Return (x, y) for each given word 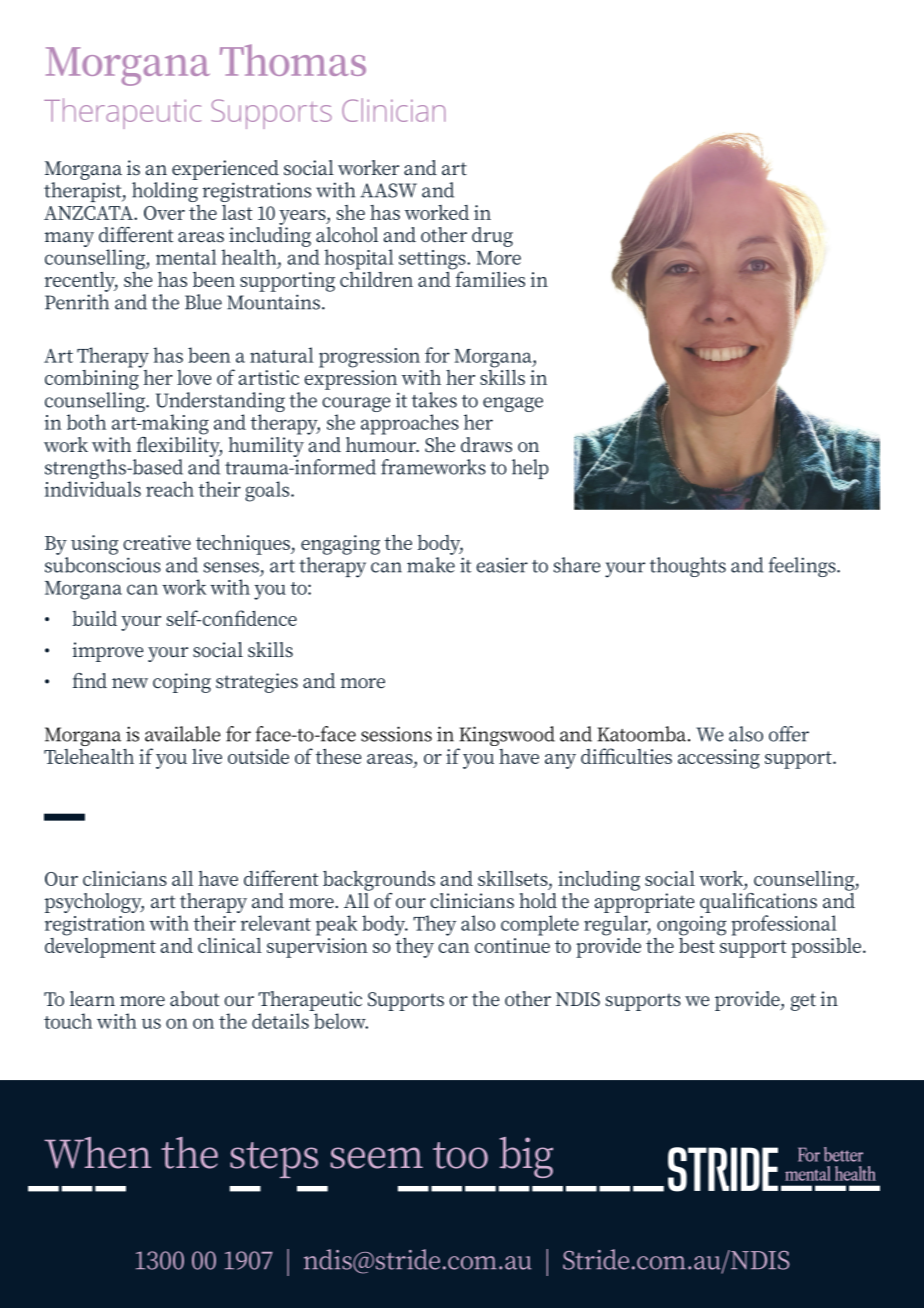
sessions (396, 734)
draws (486, 445)
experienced (225, 170)
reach (170, 489)
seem (376, 1158)
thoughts (688, 567)
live (207, 756)
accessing (719, 759)
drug (492, 237)
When (97, 1153)
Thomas (293, 60)
